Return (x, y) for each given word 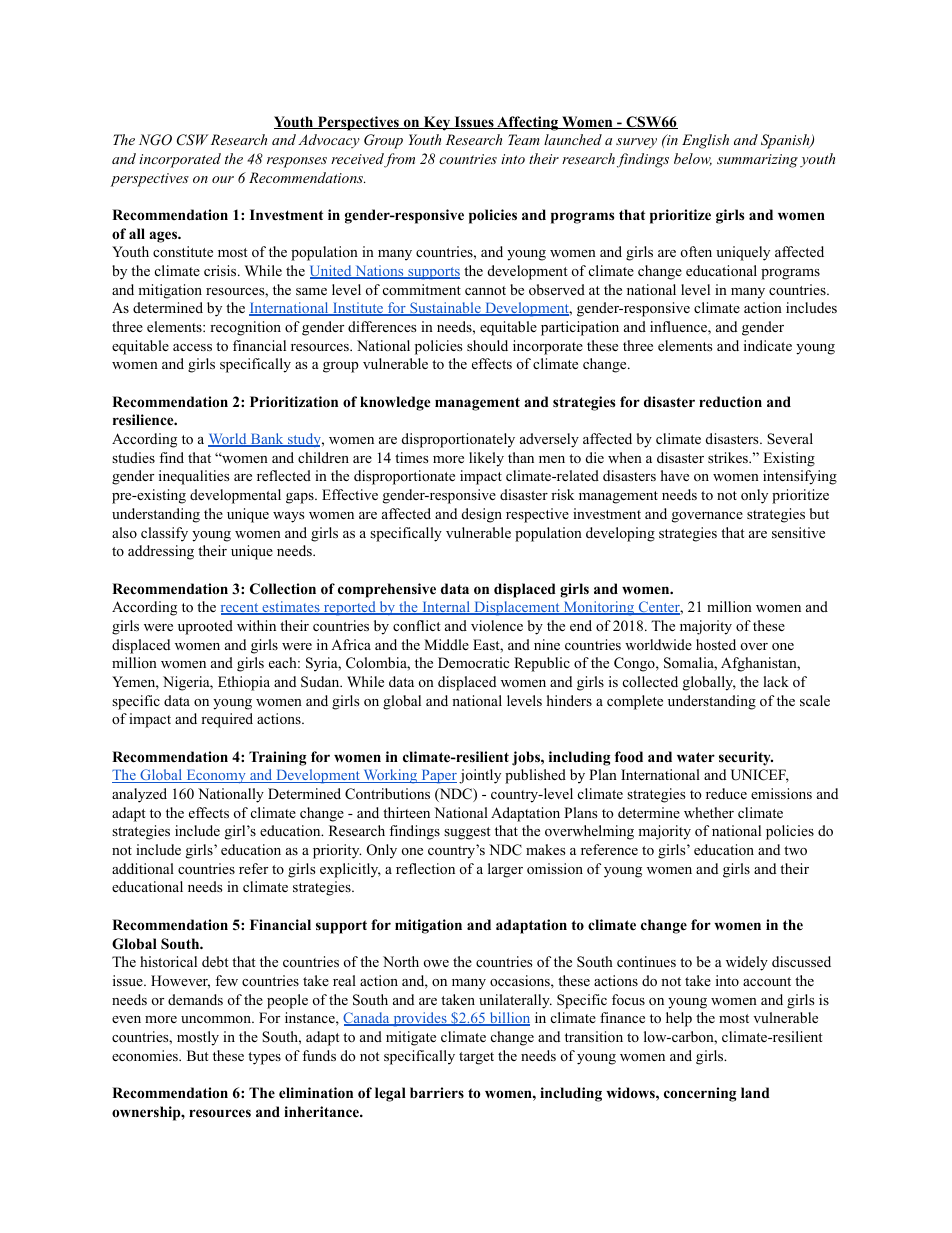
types (264, 1058)
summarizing (757, 161)
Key (437, 123)
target (476, 1058)
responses (297, 162)
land (755, 1092)
